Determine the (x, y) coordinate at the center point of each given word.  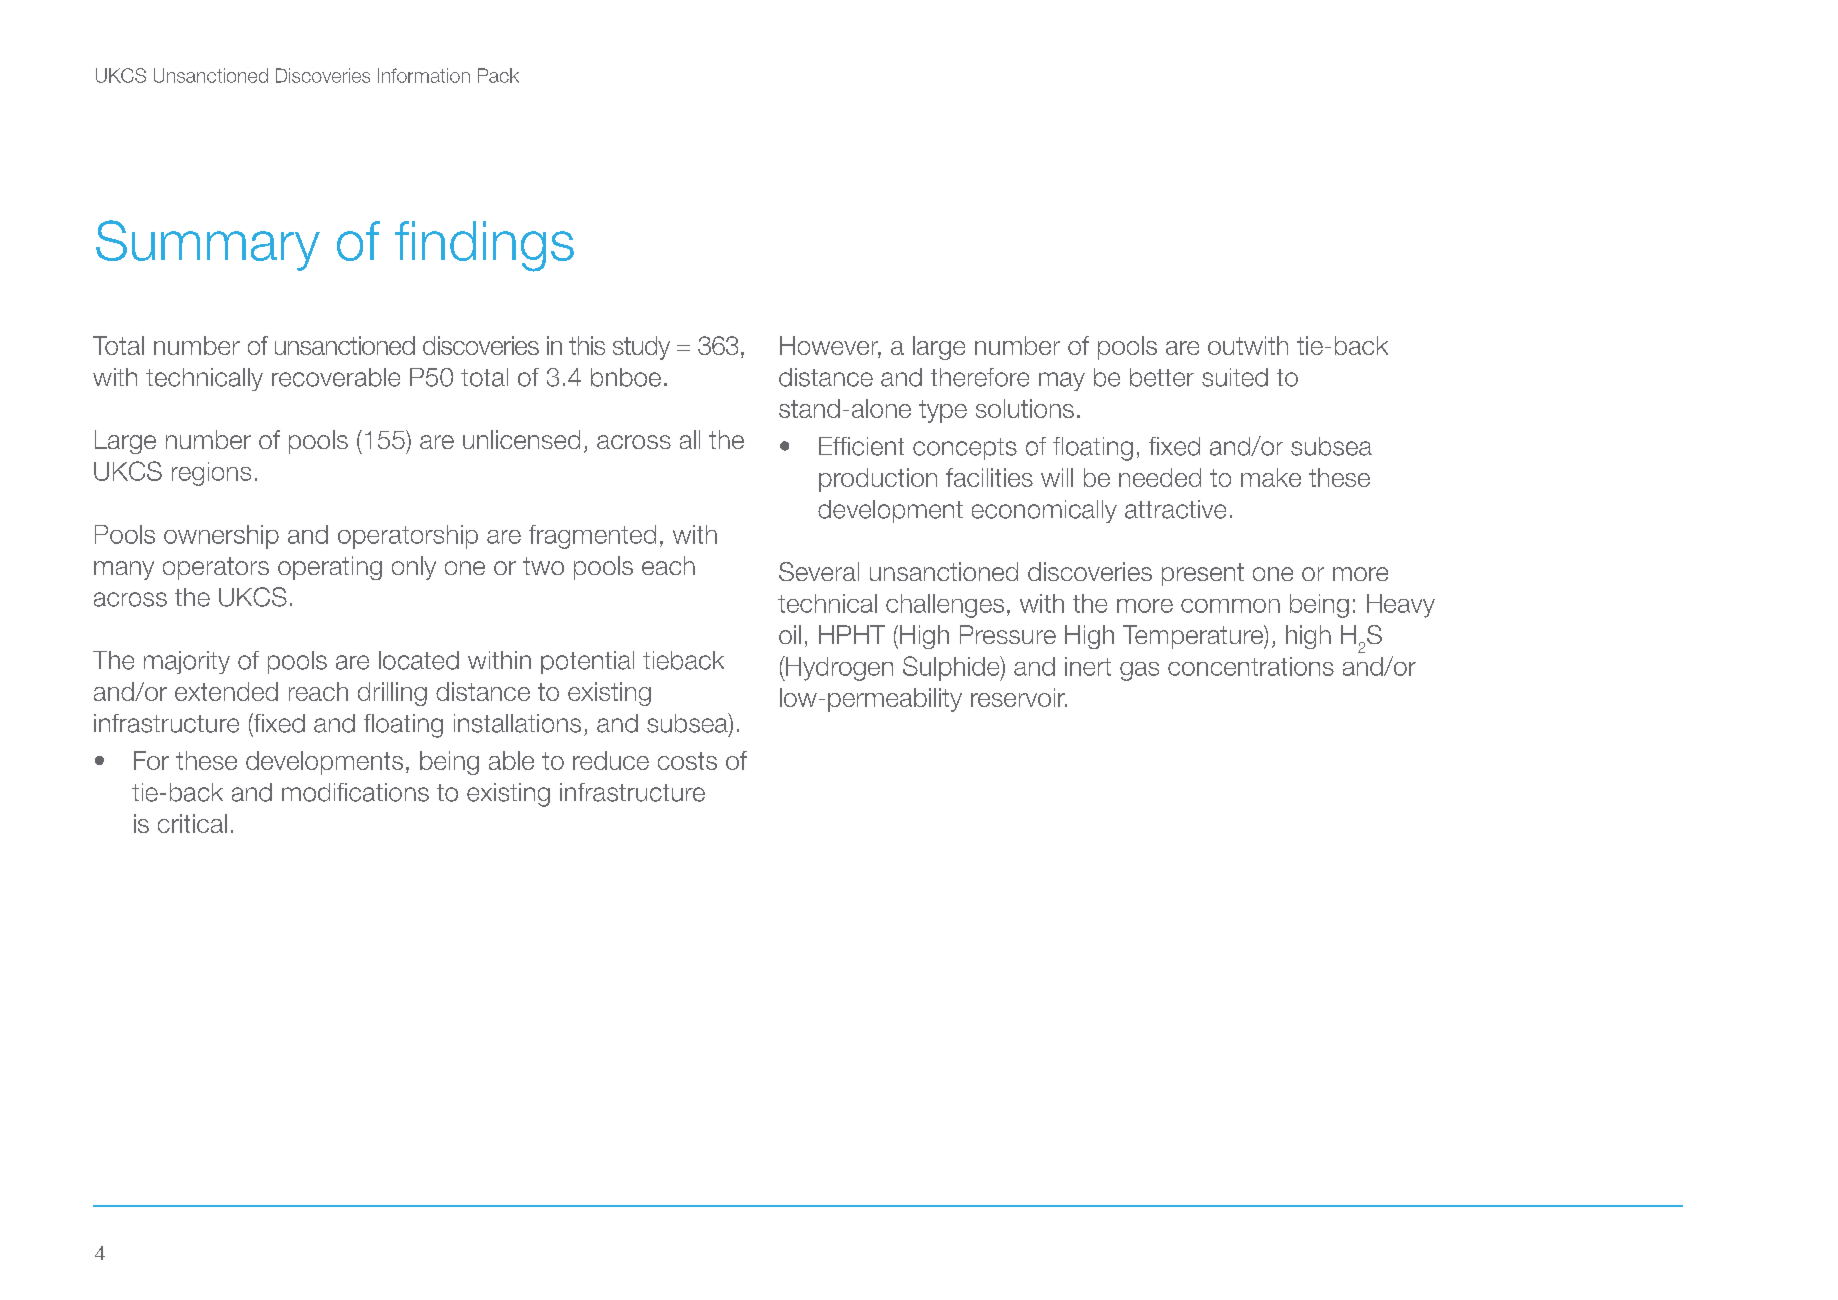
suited (1235, 377)
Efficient (861, 446)
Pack (498, 75)
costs (687, 761)
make (1271, 477)
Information (424, 75)
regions (211, 474)
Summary (208, 245)
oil (790, 634)
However (830, 347)
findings (484, 246)
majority (187, 662)
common (1230, 606)
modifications (355, 792)
